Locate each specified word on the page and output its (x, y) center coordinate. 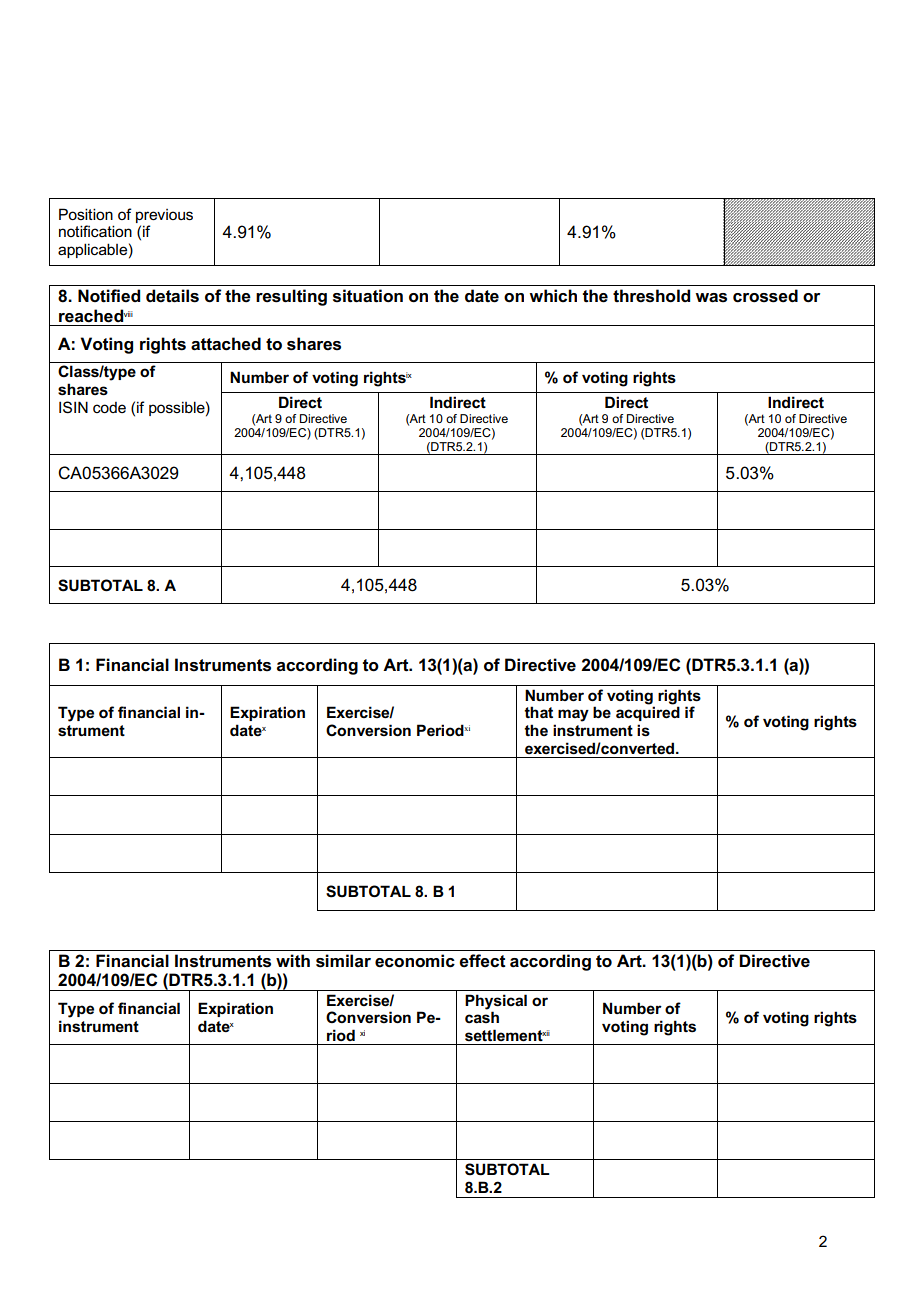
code (109, 407)
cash (482, 1016)
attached (226, 344)
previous (164, 216)
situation (368, 296)
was (711, 298)
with (293, 961)
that (538, 712)
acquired (648, 713)
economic (415, 961)
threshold (651, 296)
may (573, 715)
